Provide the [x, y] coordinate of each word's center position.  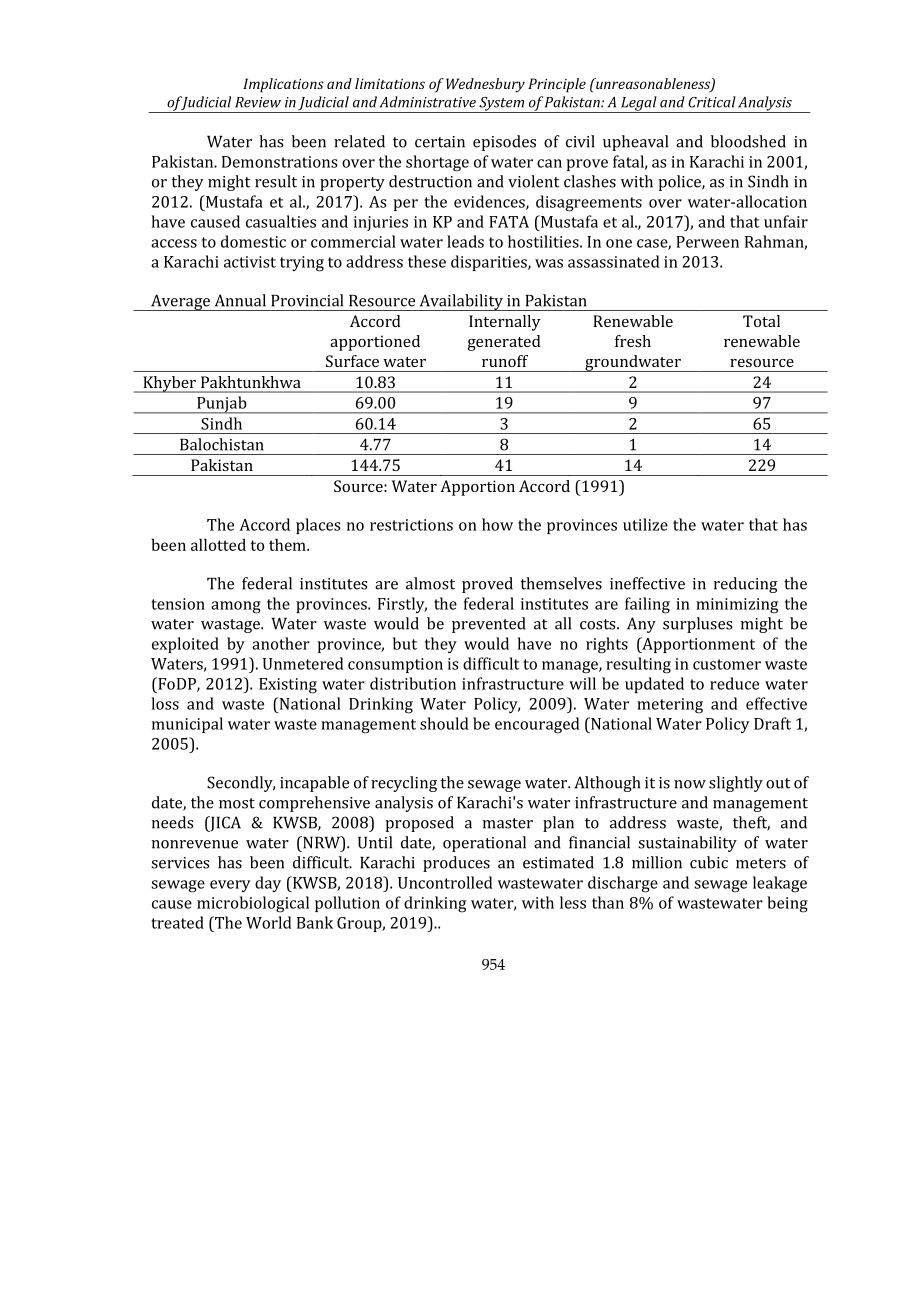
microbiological [253, 904]
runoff [505, 361]
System [501, 105]
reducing [746, 585]
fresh [633, 341]
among [236, 607]
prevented [488, 625]
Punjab [222, 405]
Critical [712, 102]
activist [250, 262]
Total [761, 321]
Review [258, 102]
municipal [187, 725]
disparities [490, 263]
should [444, 723]
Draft [772, 723]
